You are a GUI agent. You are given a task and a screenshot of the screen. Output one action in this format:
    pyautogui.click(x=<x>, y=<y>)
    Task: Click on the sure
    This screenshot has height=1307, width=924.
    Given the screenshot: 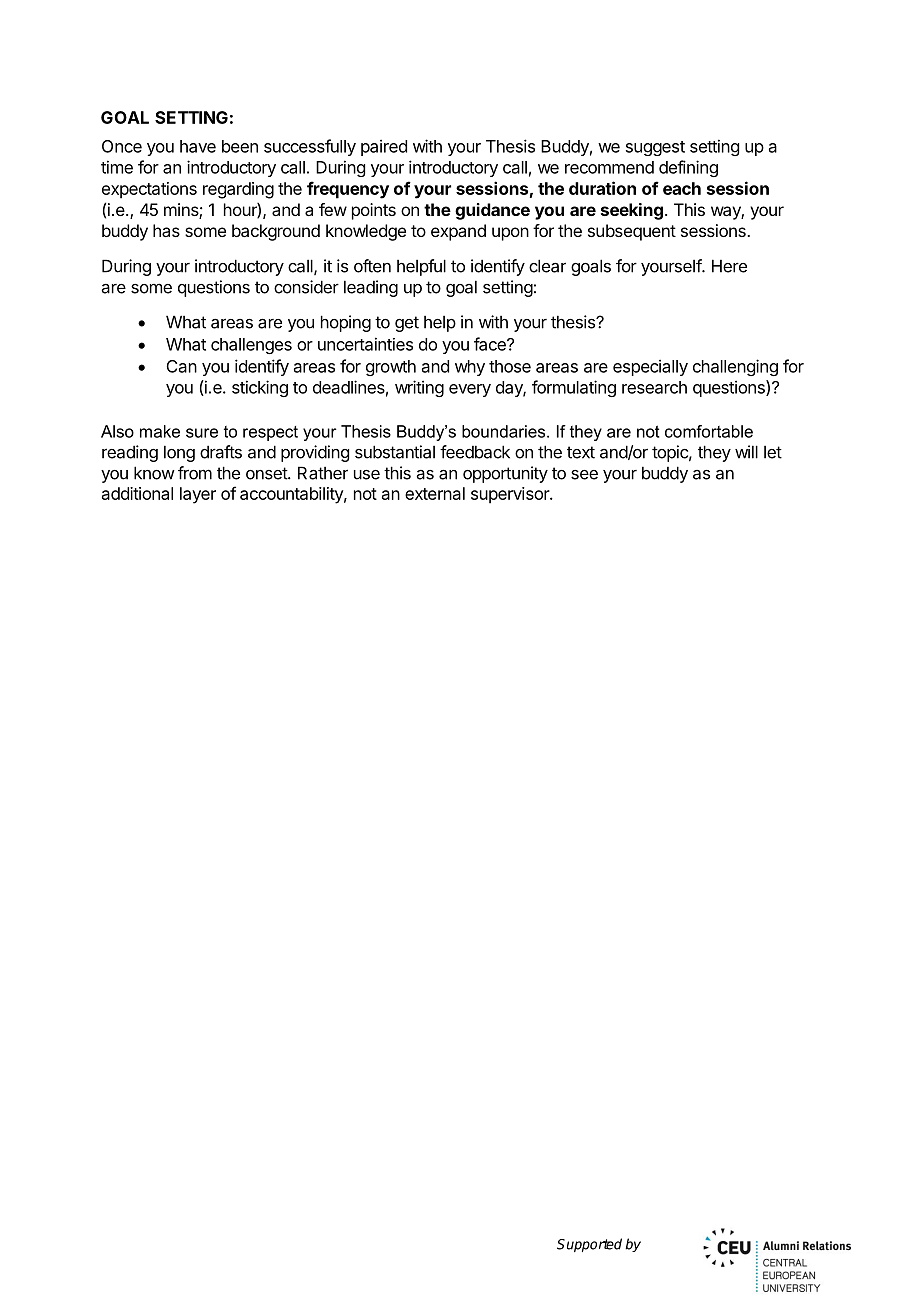 What is the action you would take?
    pyautogui.click(x=202, y=433)
